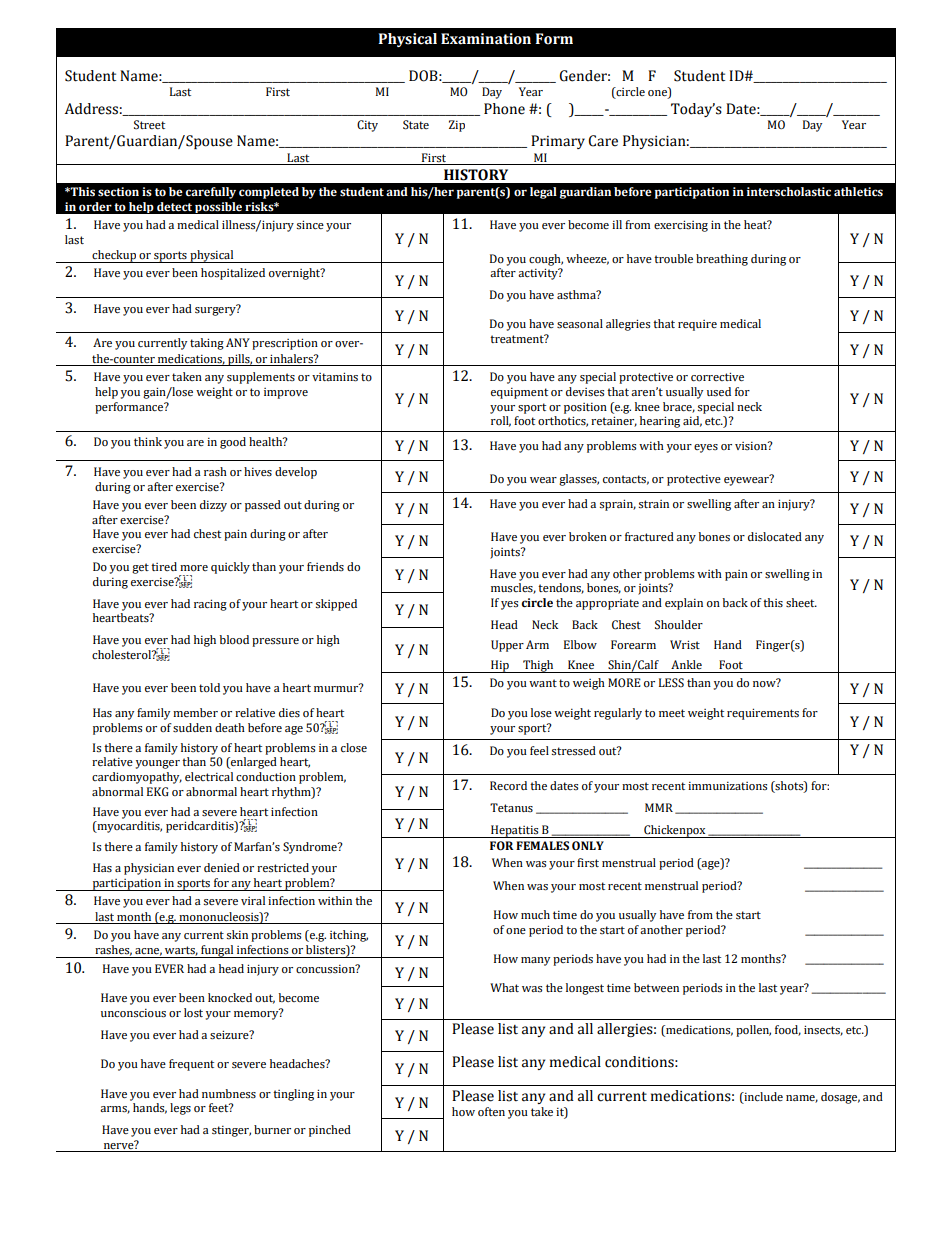  What do you see at coordinates (180, 1109) in the image?
I see `legs` at bounding box center [180, 1109].
